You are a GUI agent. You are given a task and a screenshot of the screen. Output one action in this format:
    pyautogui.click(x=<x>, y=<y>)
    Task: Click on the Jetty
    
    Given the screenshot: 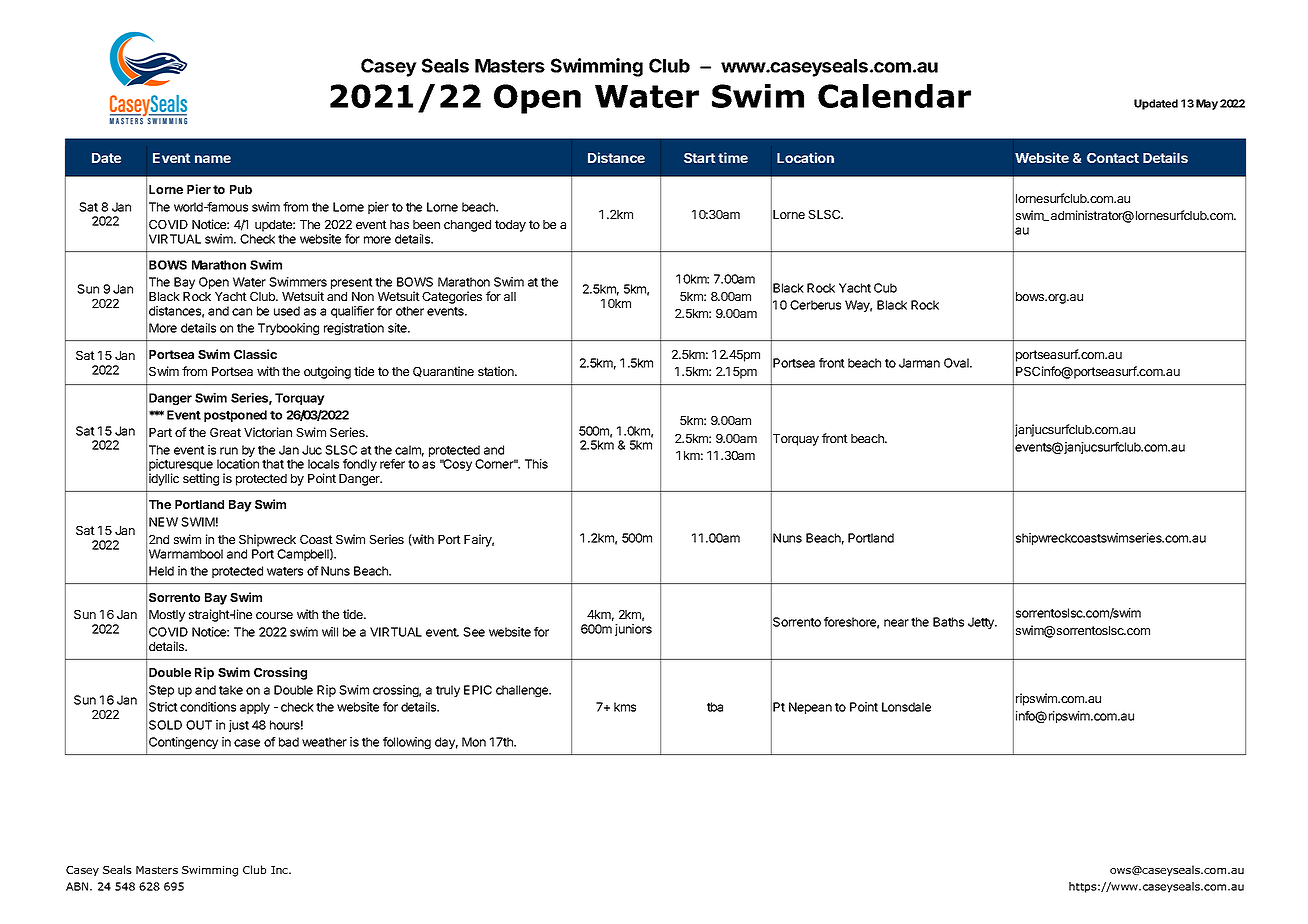 What is the action you would take?
    pyautogui.click(x=982, y=623)
